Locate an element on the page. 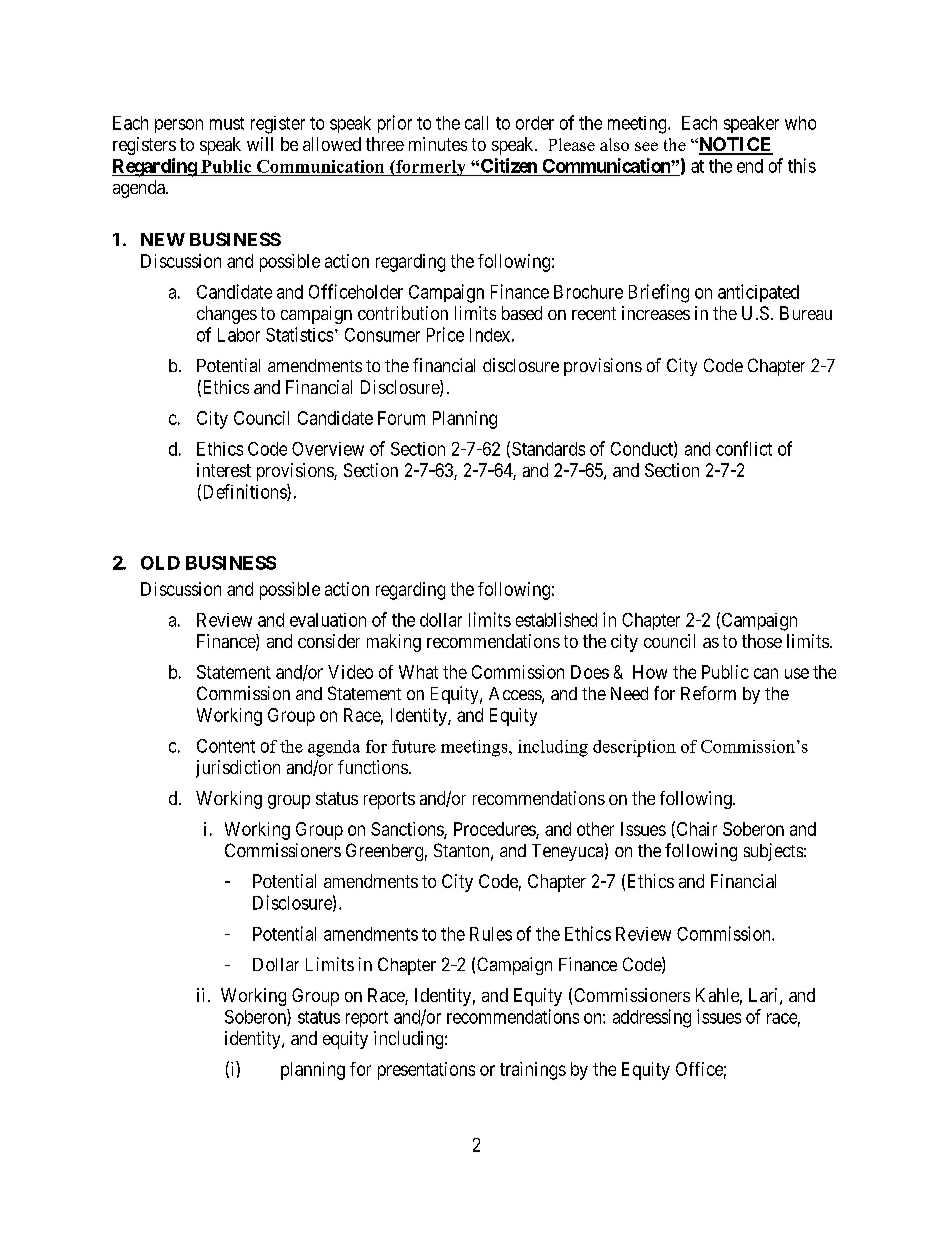  trainings is located at coordinates (533, 1071).
